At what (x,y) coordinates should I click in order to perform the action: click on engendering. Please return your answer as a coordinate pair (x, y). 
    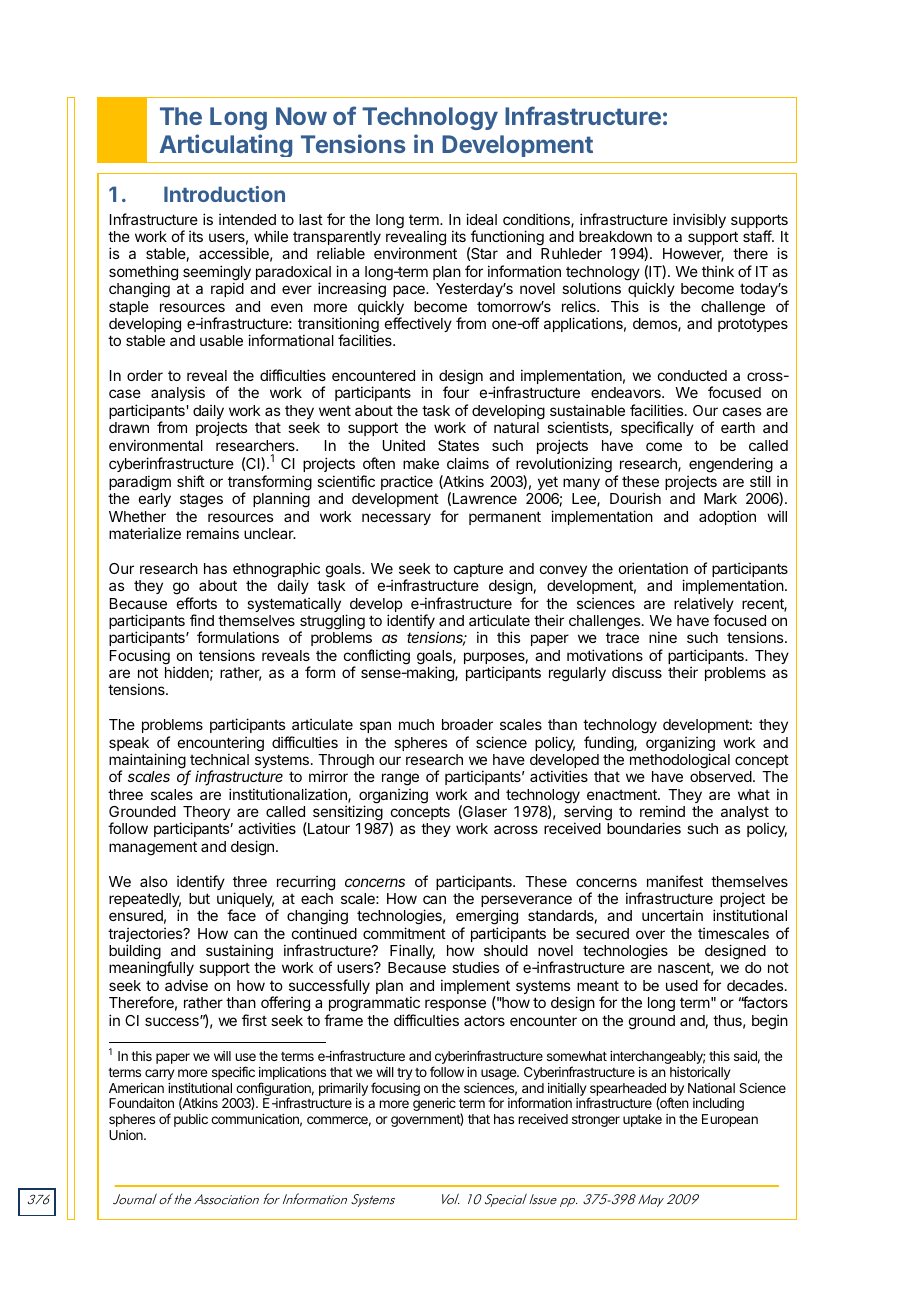
    Looking at the image, I should click on (730, 466).
